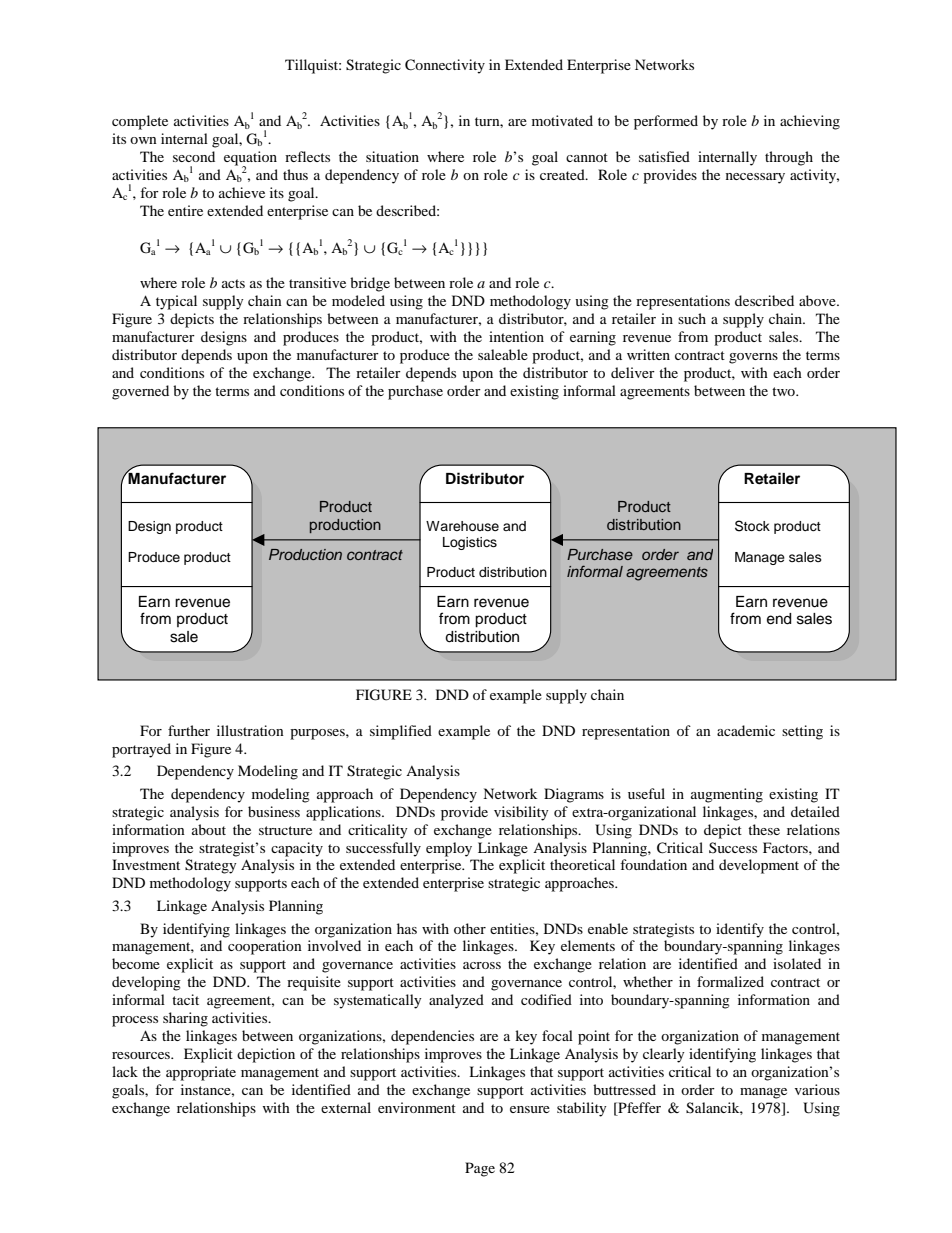  I want to click on Connectivity, so click(445, 66).
